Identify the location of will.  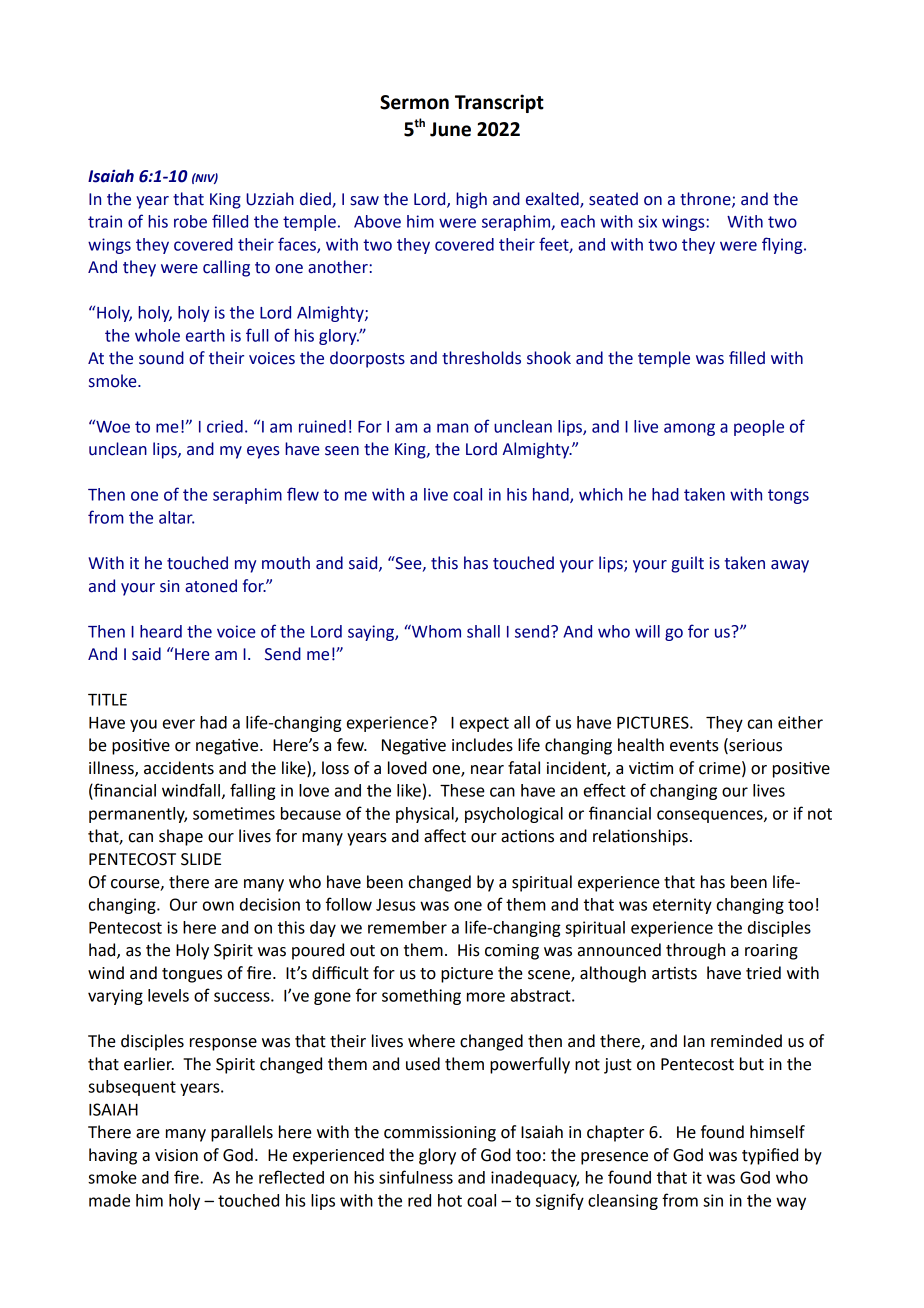
(647, 631).
